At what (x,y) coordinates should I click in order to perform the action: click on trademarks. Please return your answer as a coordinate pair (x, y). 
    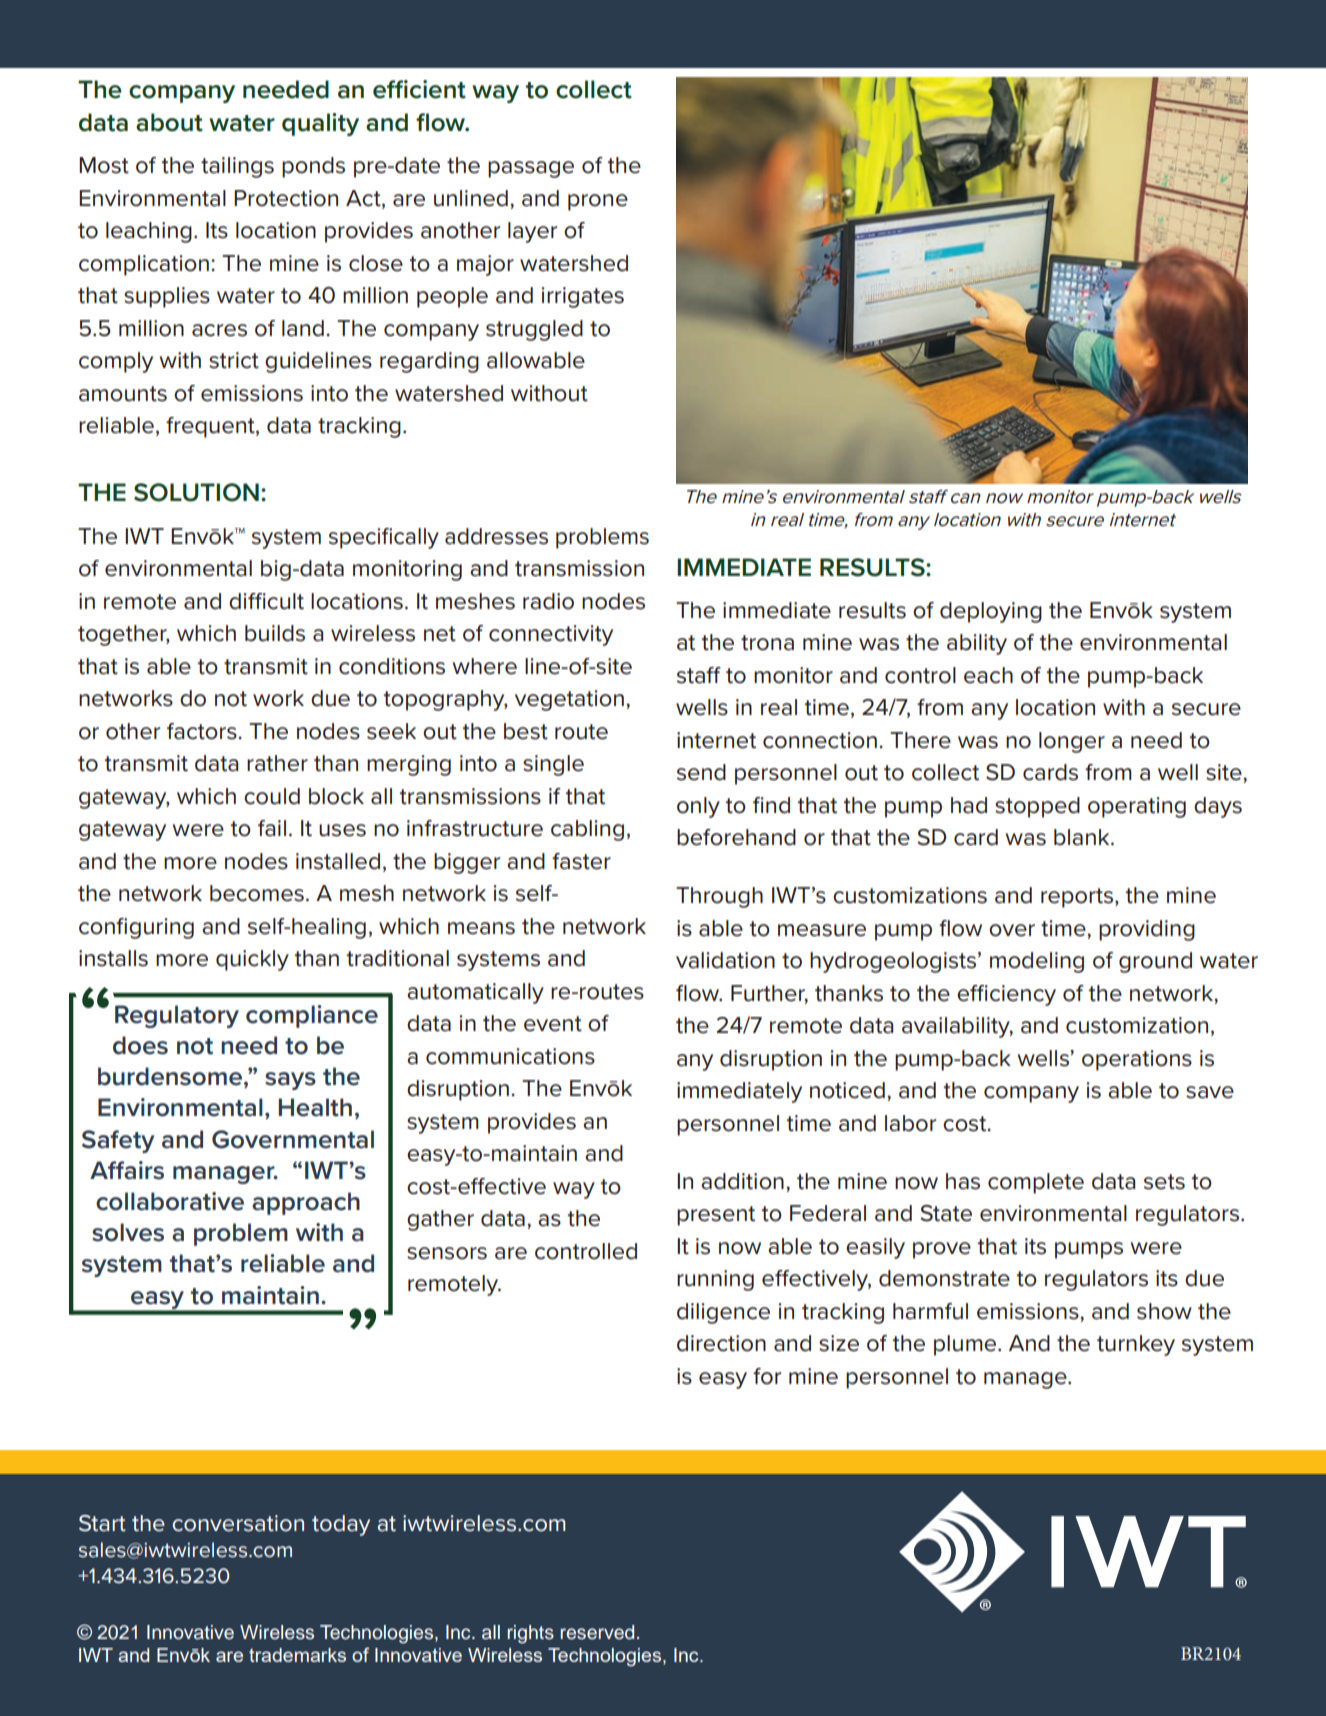
    Looking at the image, I should click on (297, 1655).
